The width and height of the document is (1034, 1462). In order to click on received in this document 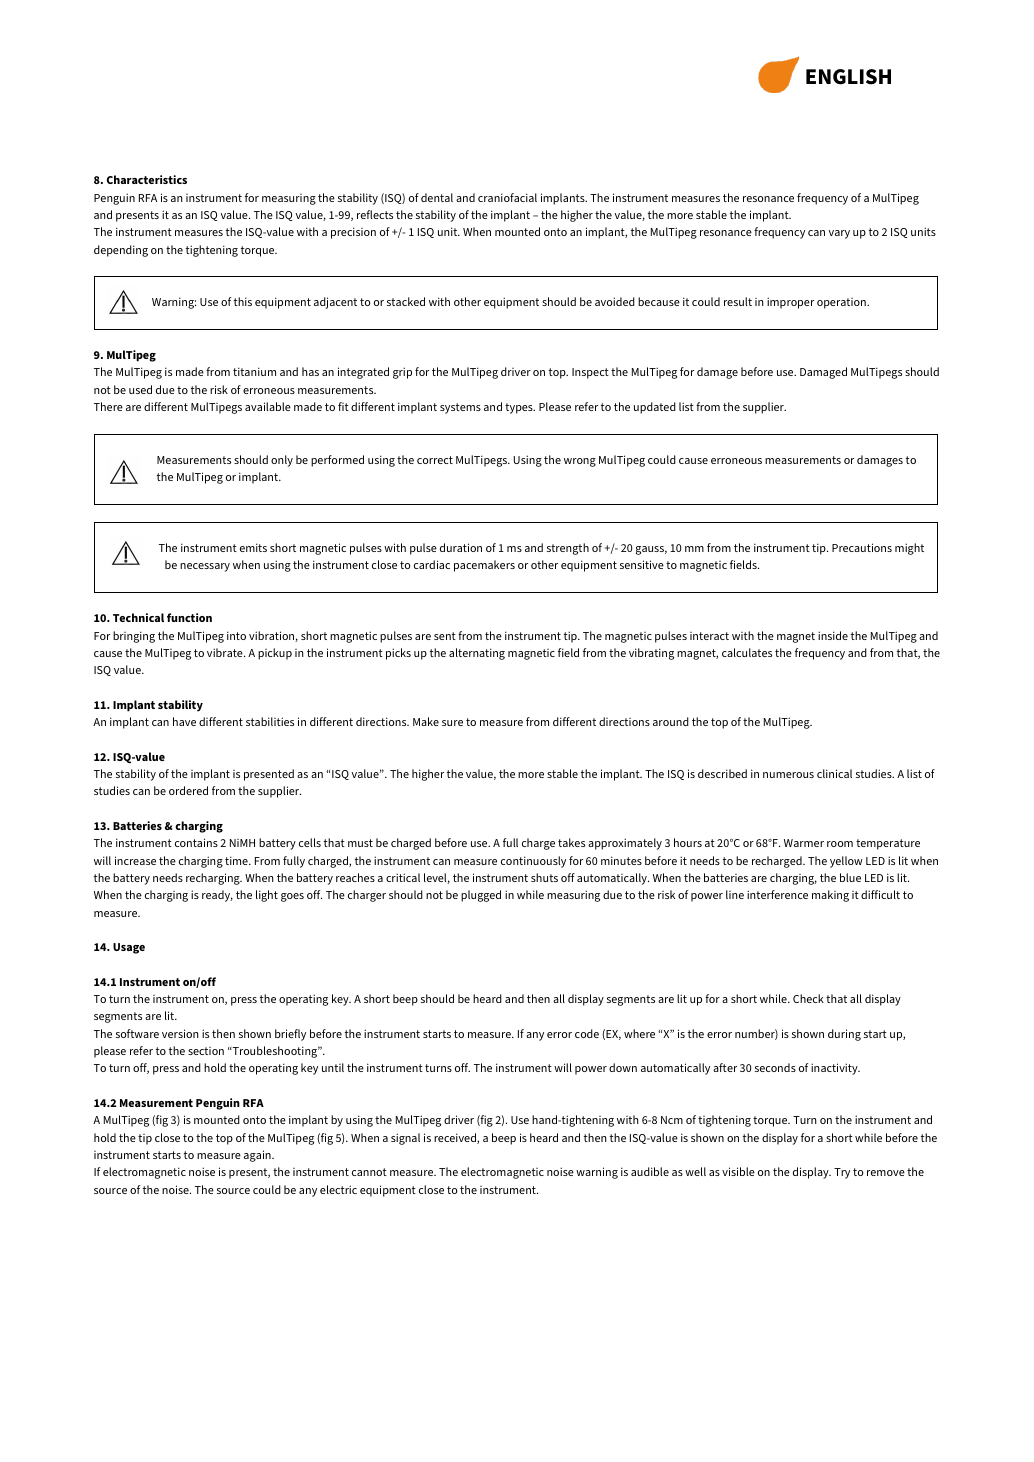, I will do `click(456, 1138)`.
